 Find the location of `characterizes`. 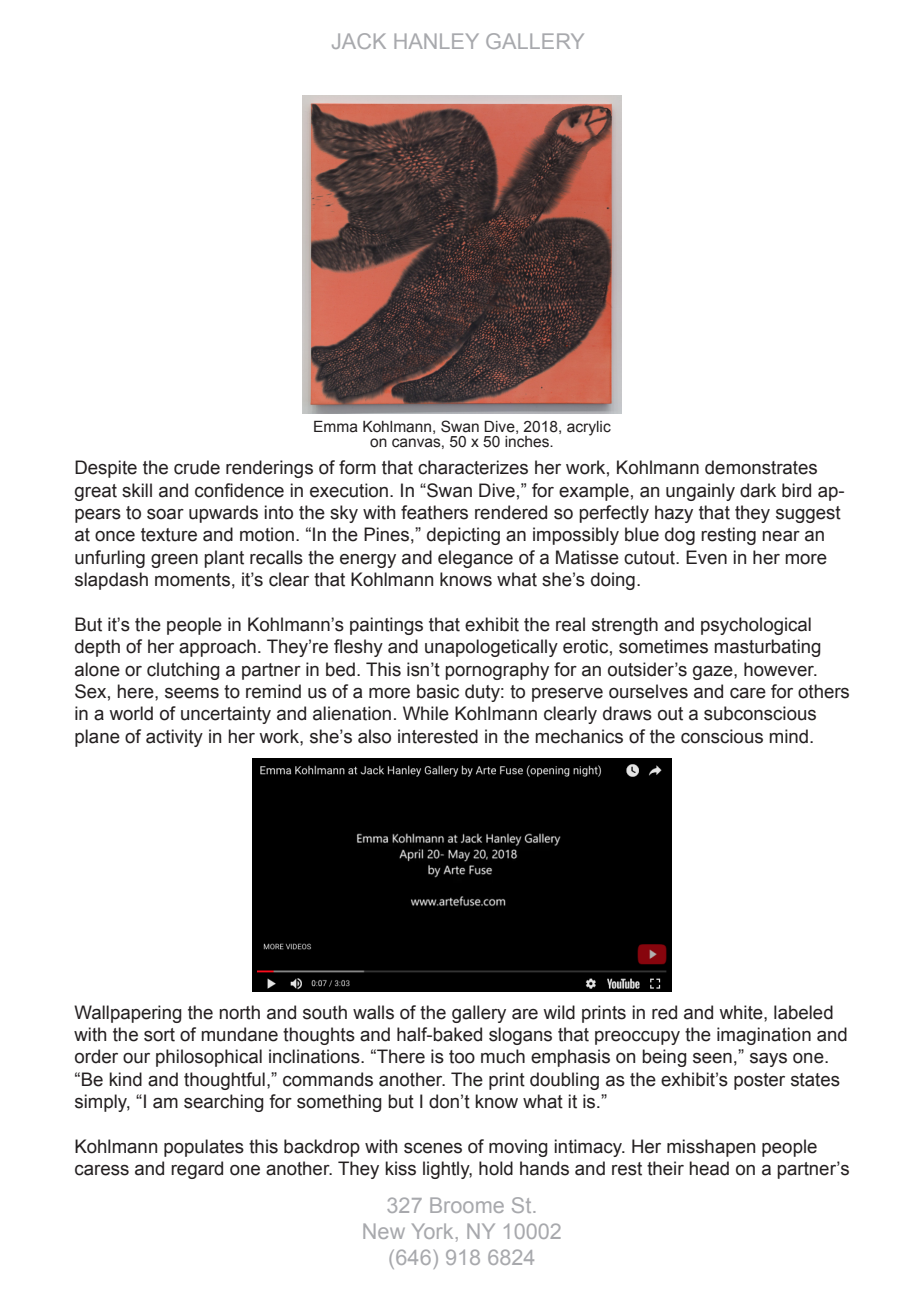

characterizes is located at coordinates (473, 467).
